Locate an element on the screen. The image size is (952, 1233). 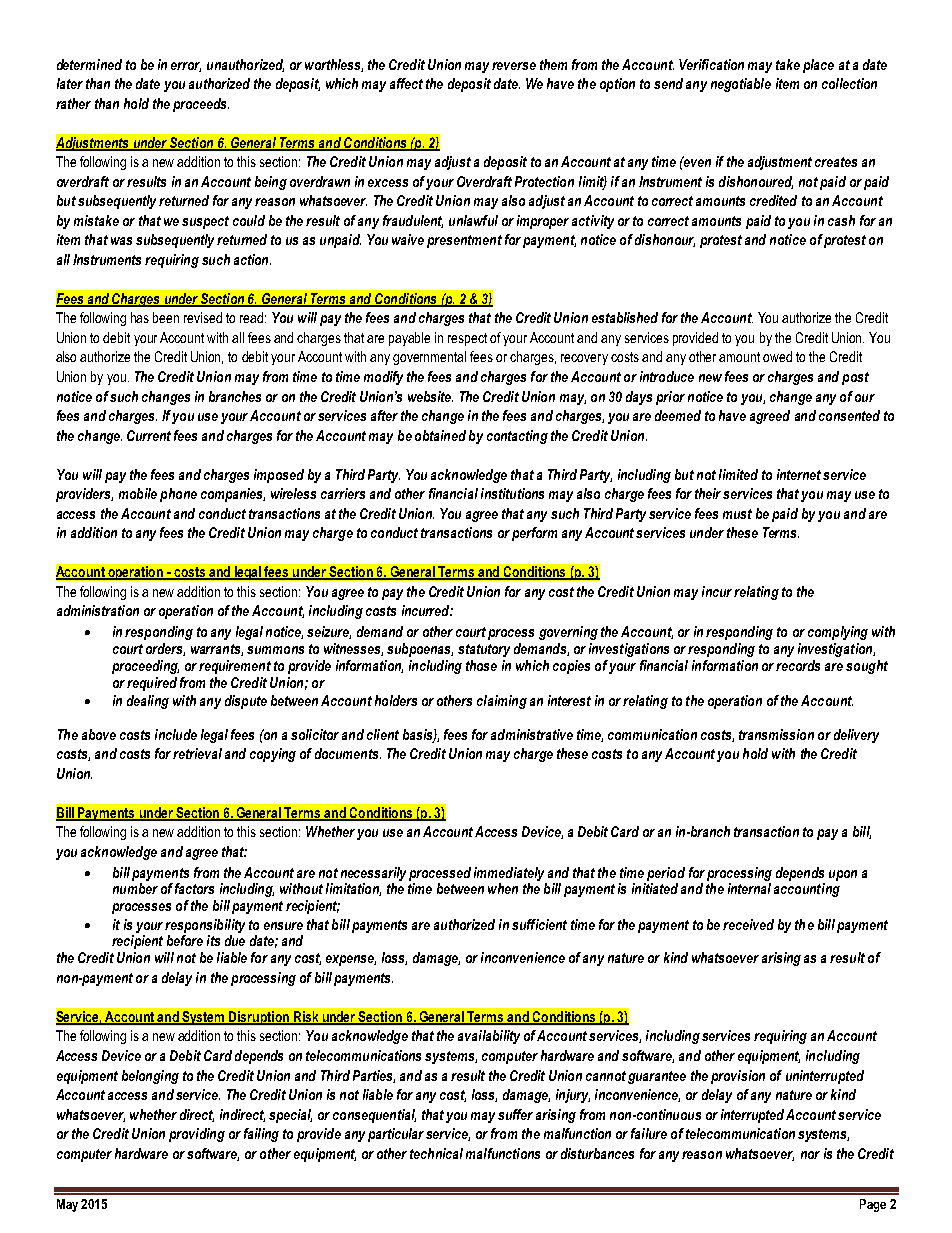
respect is located at coordinates (467, 339).
